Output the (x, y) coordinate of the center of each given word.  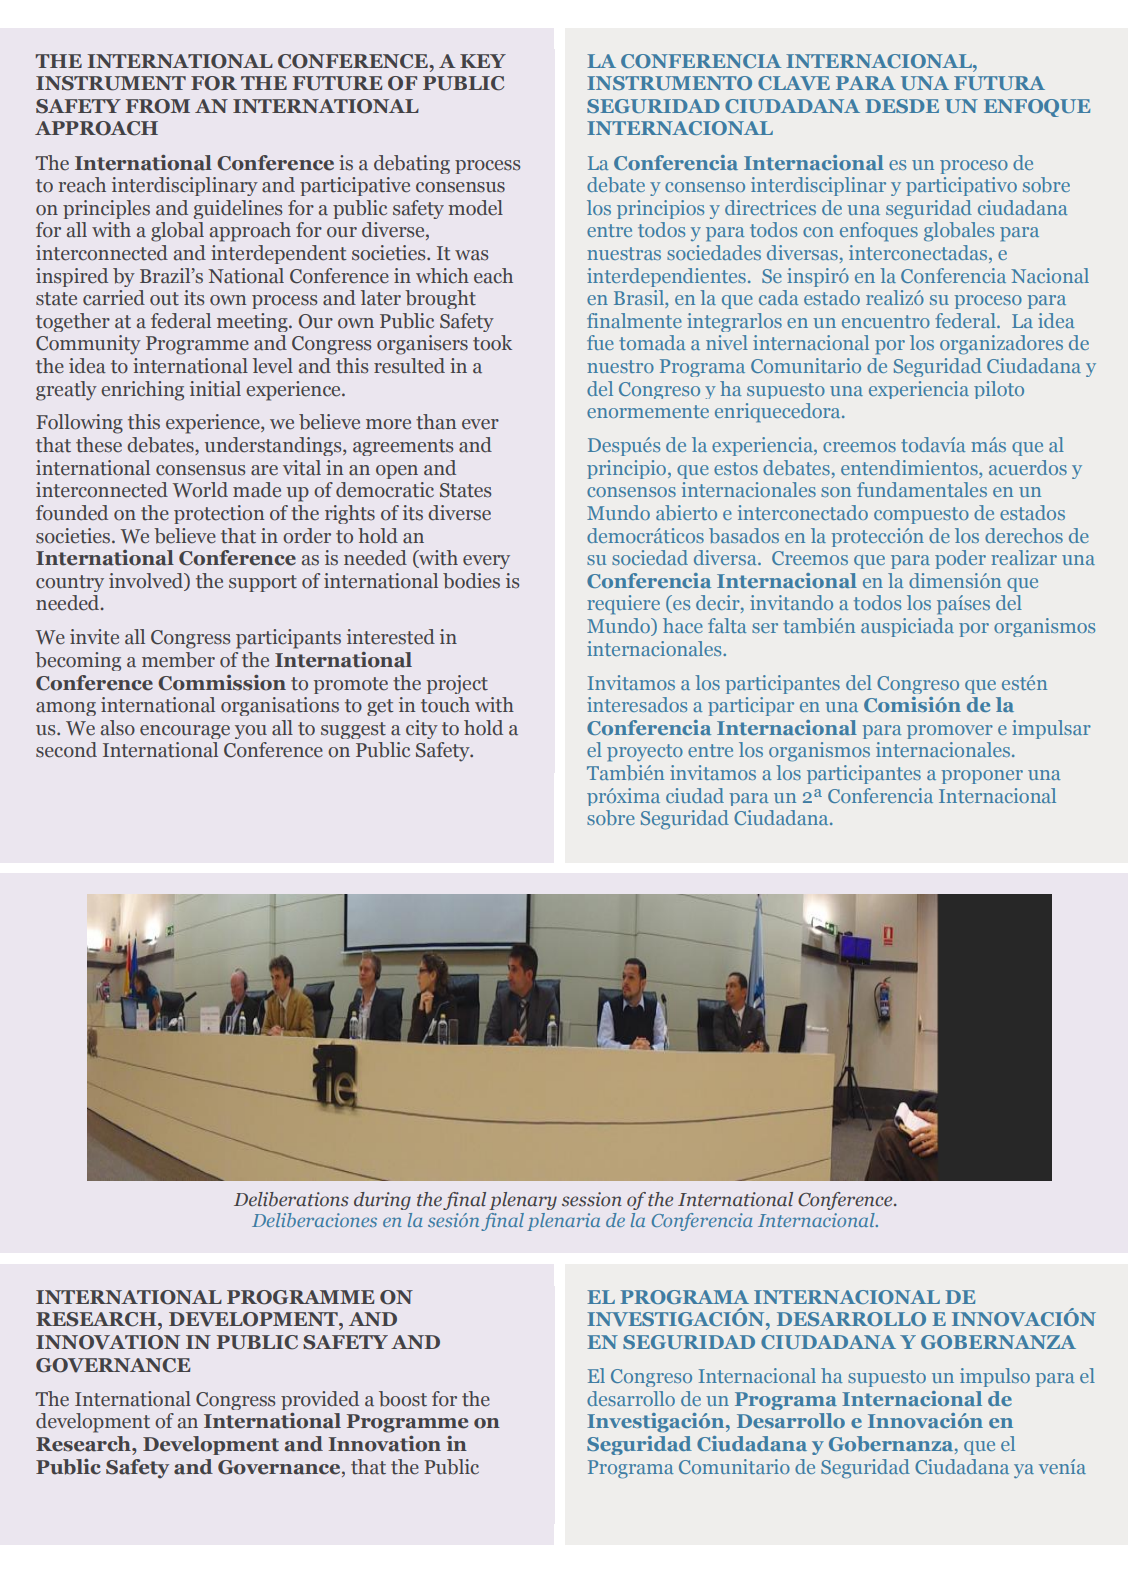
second (66, 750)
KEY (483, 61)
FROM (158, 106)
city (422, 729)
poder (960, 559)
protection (219, 514)
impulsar (1051, 729)
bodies (471, 581)
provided (320, 1400)
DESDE (902, 106)
